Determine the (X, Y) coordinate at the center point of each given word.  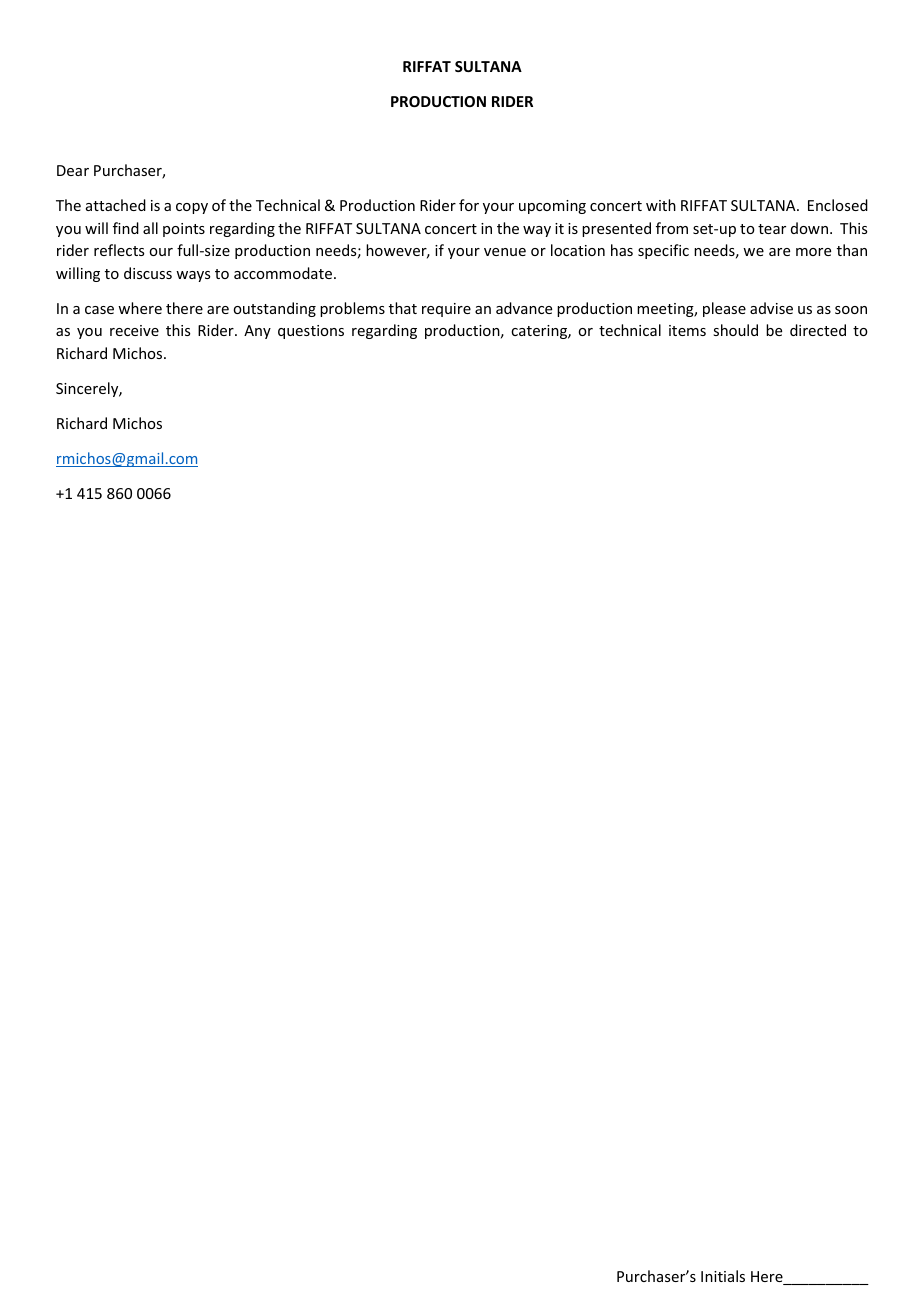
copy (192, 208)
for (469, 205)
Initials (723, 1276)
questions (311, 332)
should (735, 330)
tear (772, 229)
